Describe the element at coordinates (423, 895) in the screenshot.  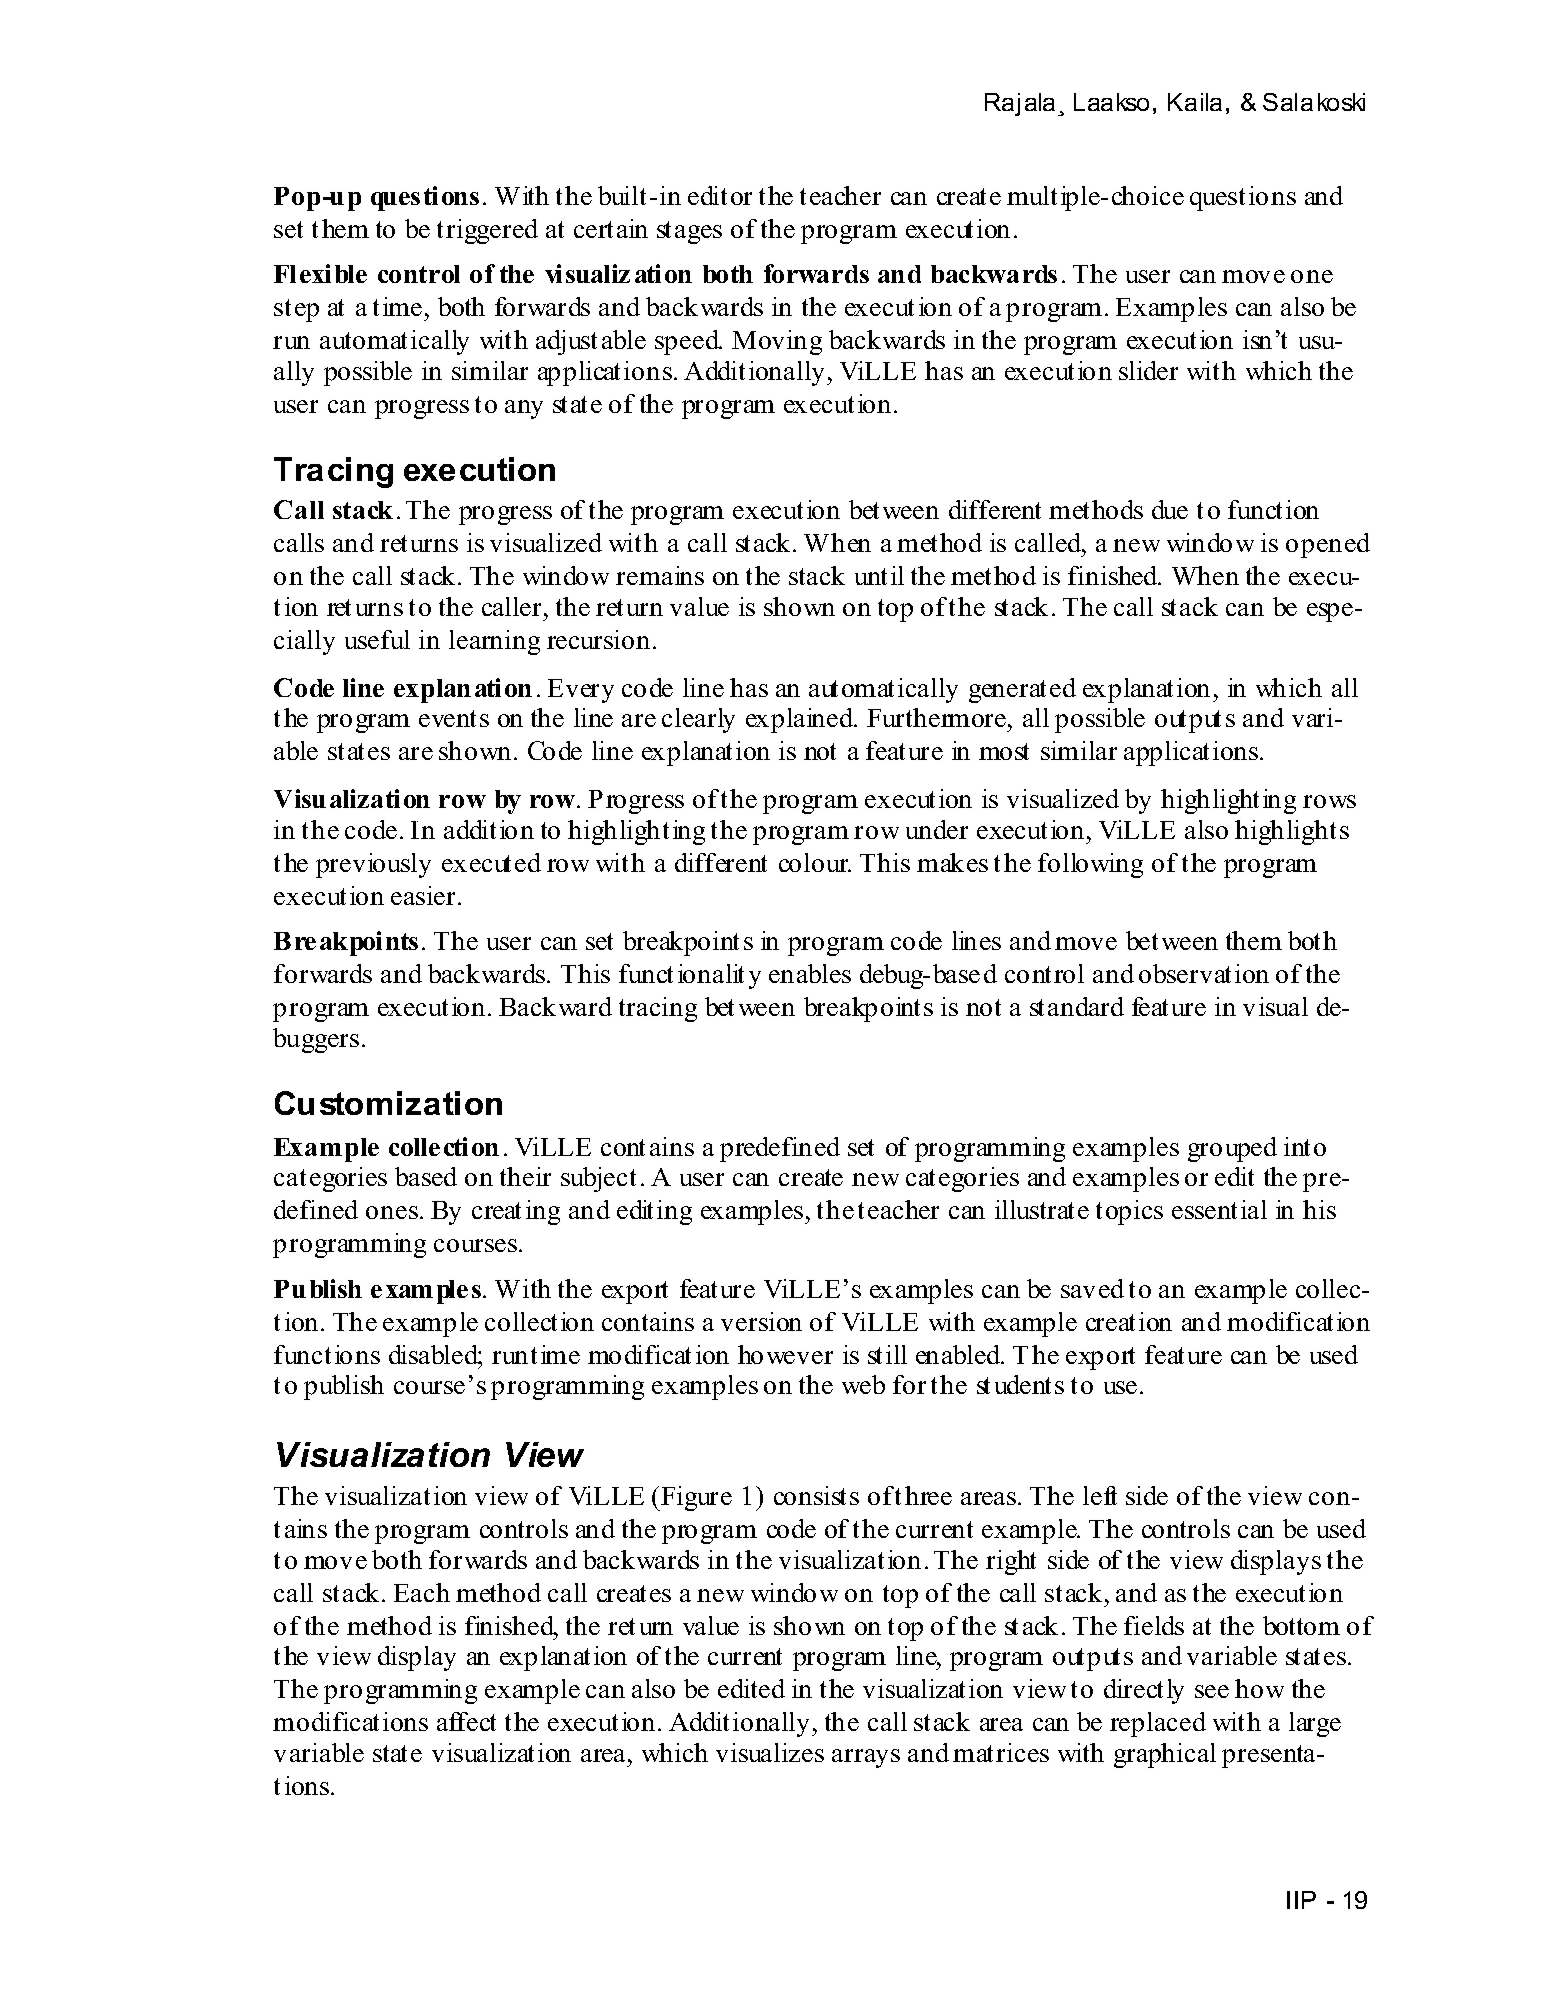
I see `easier` at that location.
